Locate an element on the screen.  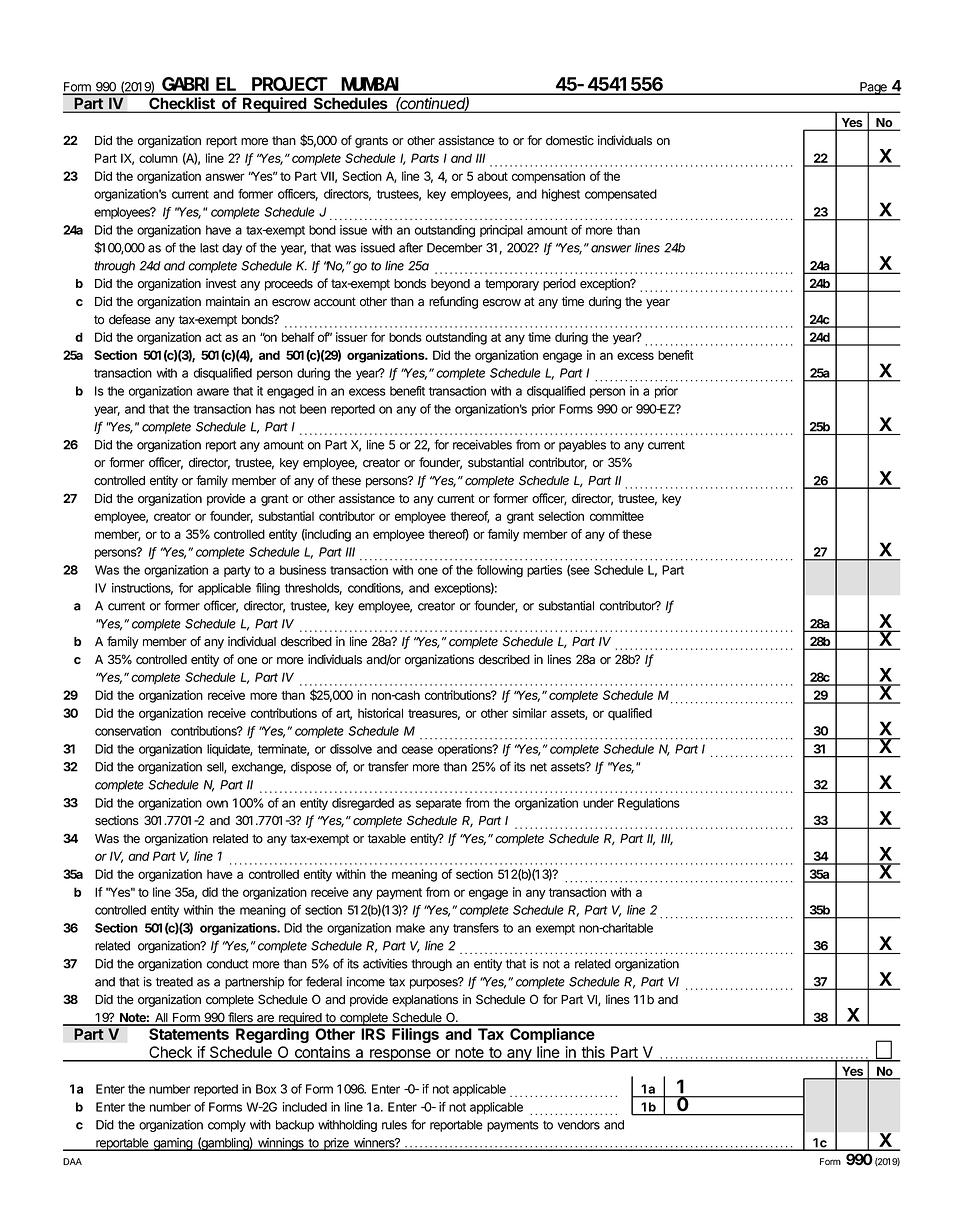
about is located at coordinates (492, 176).
